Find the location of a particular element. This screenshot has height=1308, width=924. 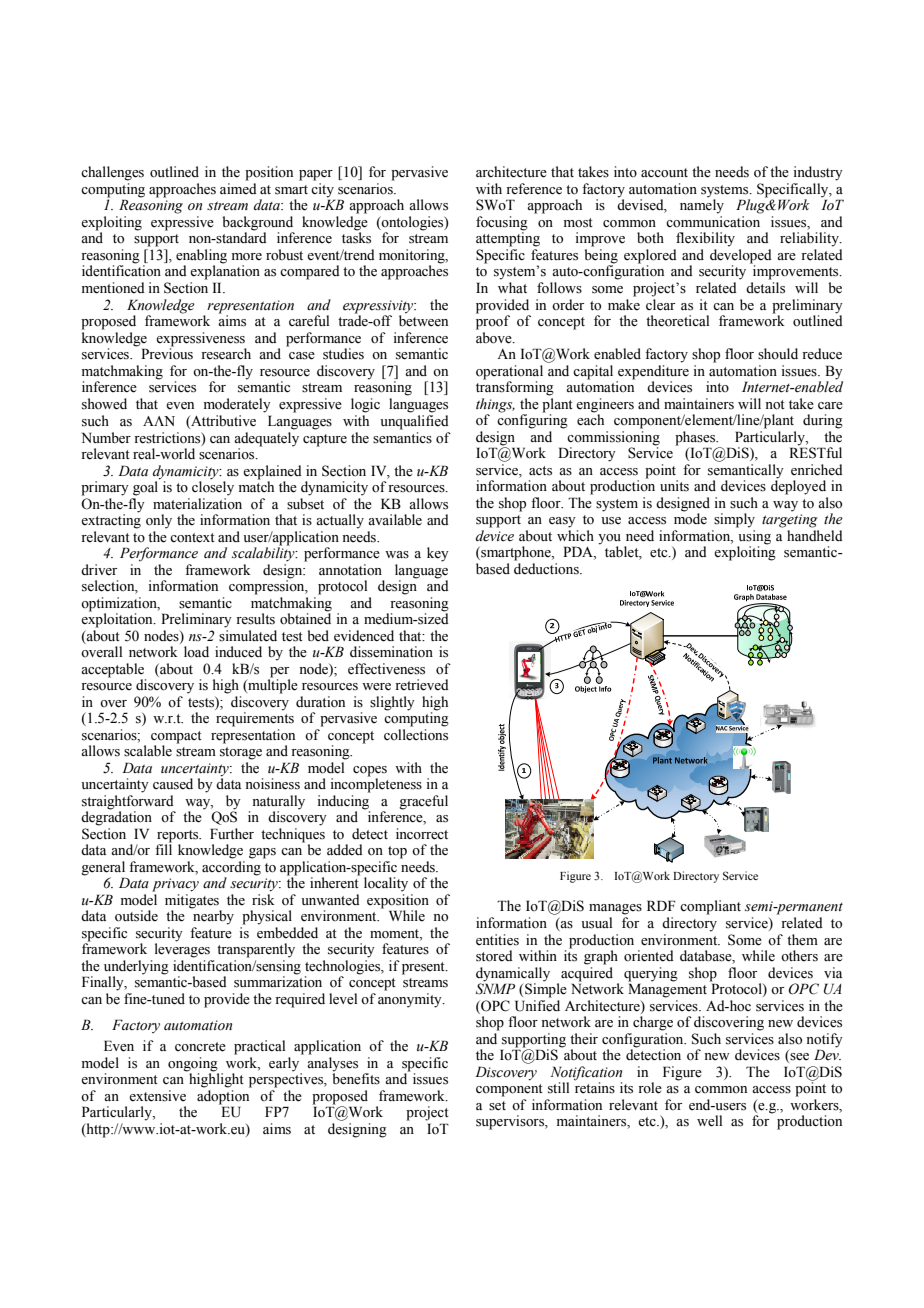

compliant is located at coordinates (710, 907).
